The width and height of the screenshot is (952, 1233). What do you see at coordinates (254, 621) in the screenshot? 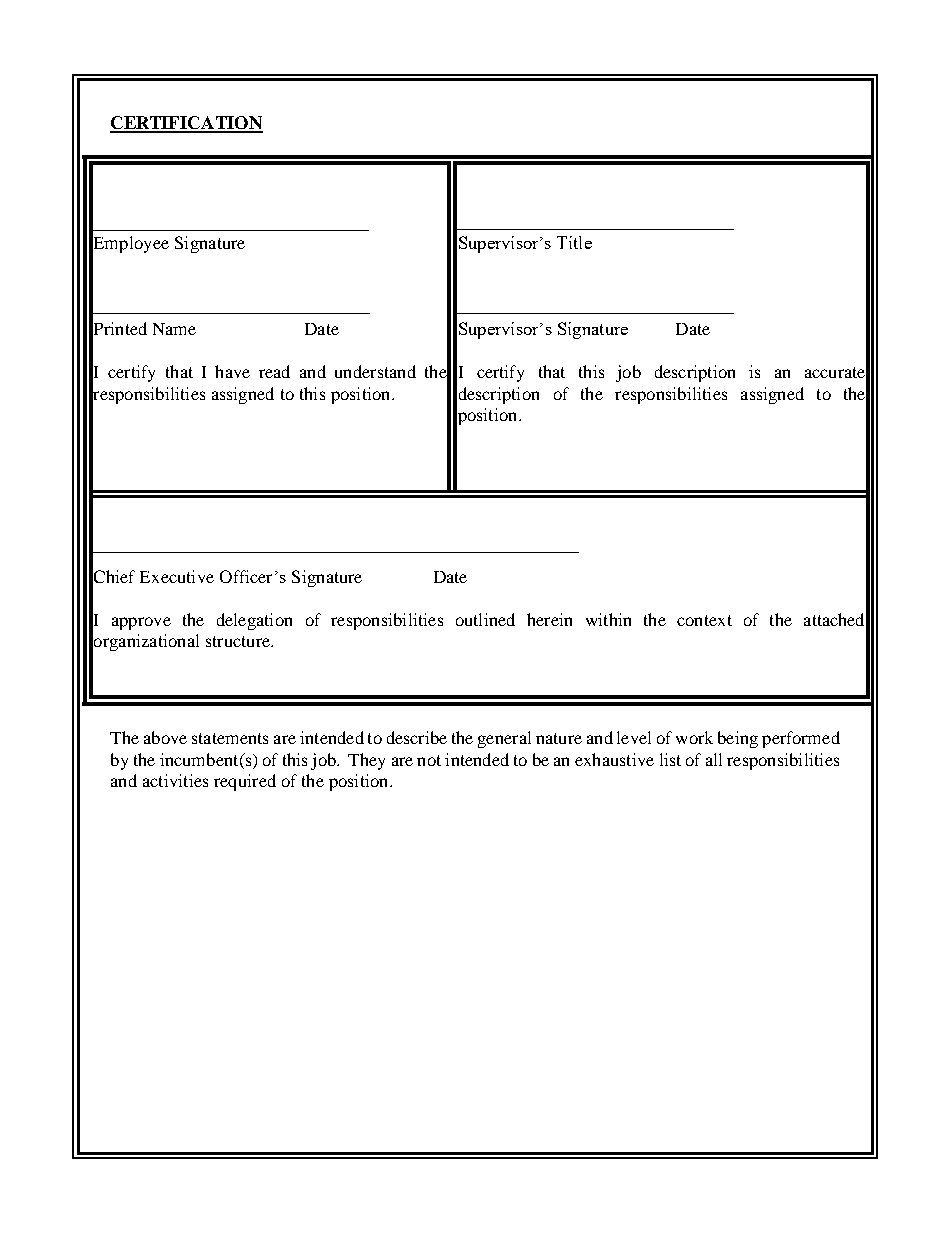
I see `delegation` at bounding box center [254, 621].
